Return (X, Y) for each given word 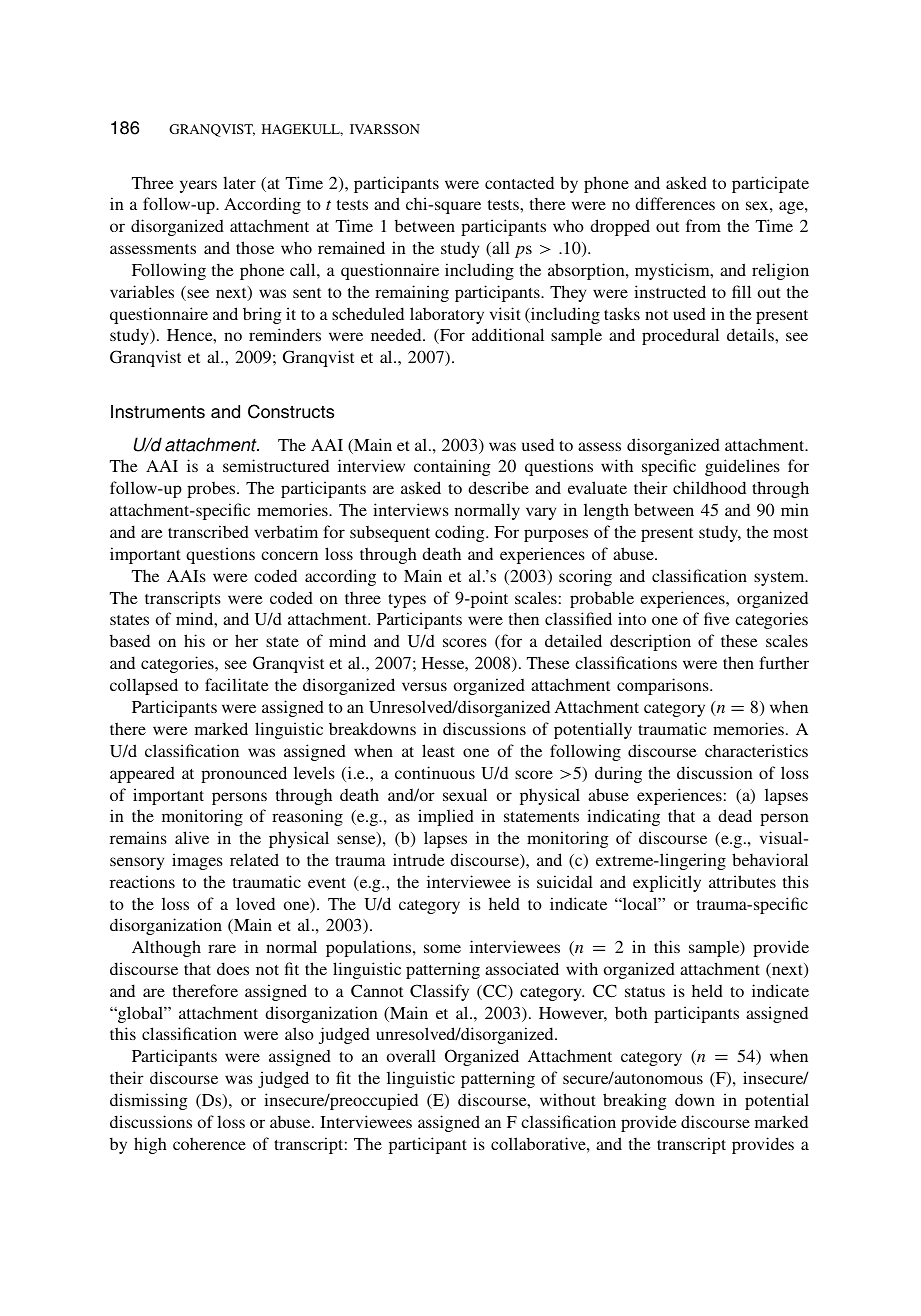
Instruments (158, 412)
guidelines (742, 467)
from (703, 225)
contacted (519, 182)
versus (424, 686)
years (198, 186)
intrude (419, 859)
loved (255, 903)
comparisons (664, 686)
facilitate (237, 684)
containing (452, 467)
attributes (742, 881)
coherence (209, 1143)
